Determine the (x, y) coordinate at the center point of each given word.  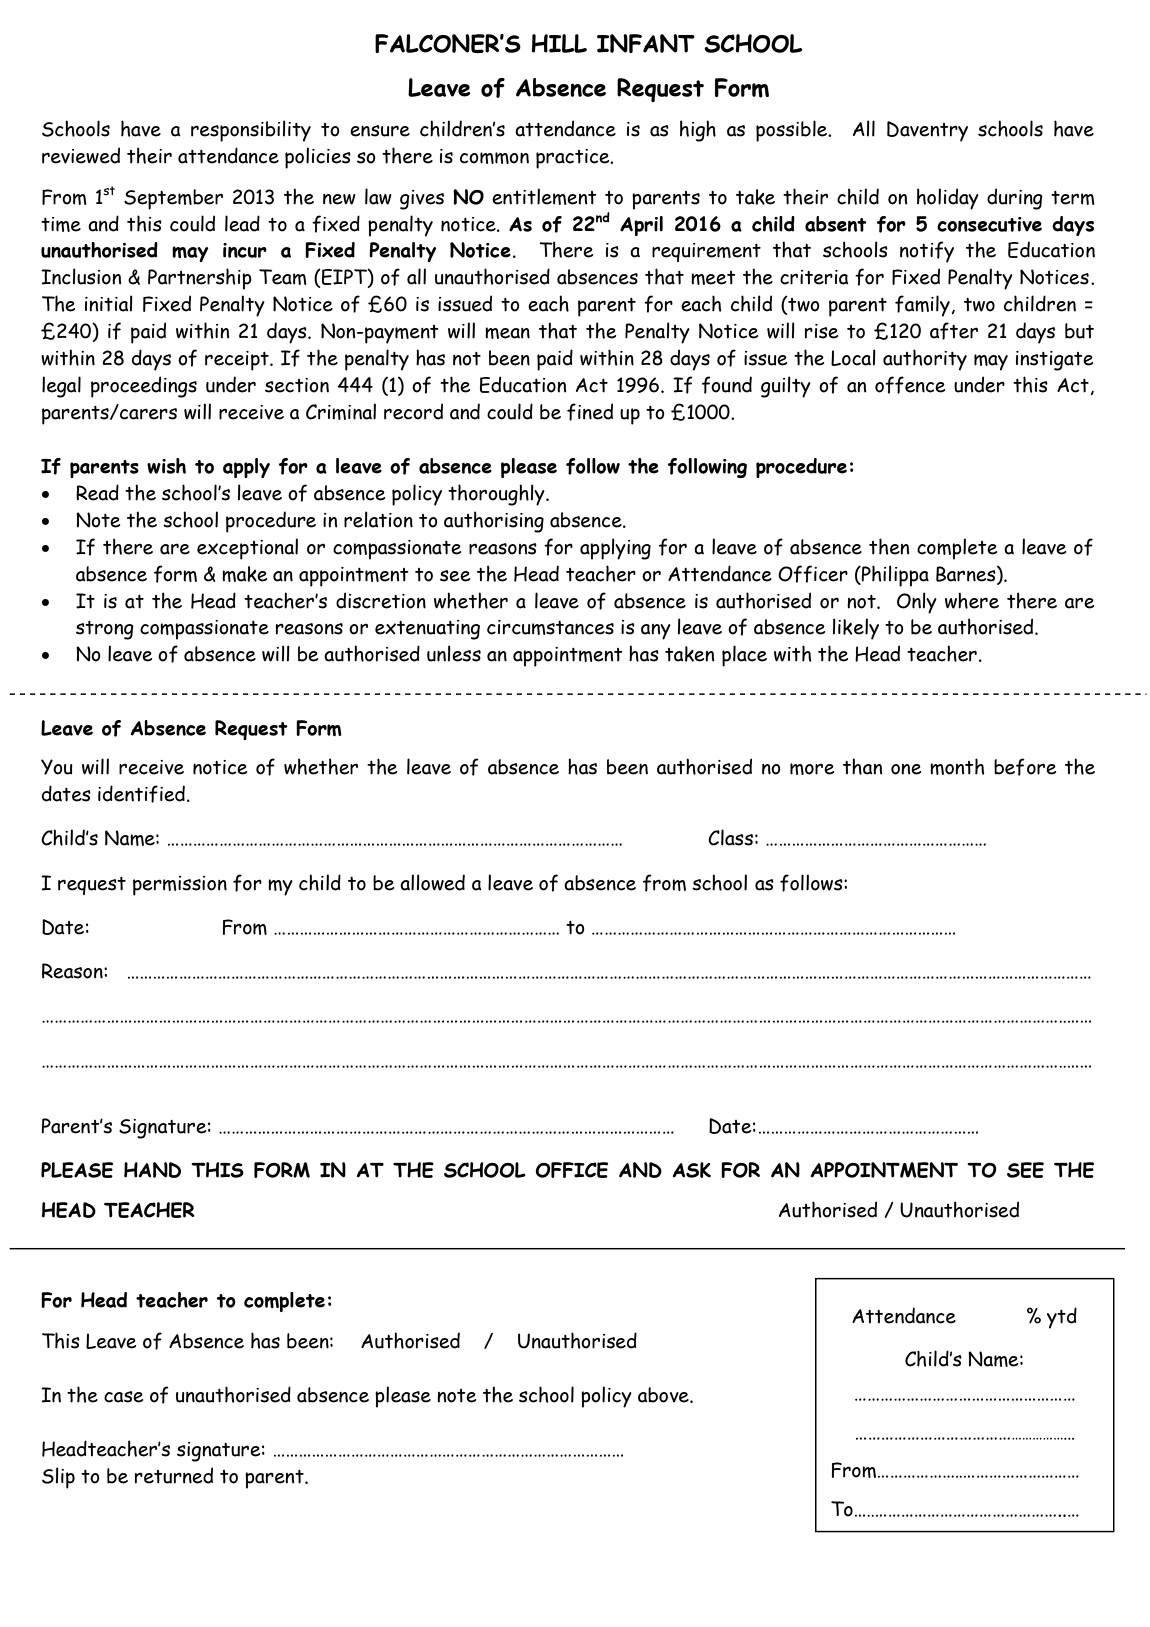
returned (174, 1475)
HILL (559, 43)
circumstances (550, 627)
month (957, 766)
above (664, 1395)
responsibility (251, 131)
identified (141, 794)
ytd (1062, 1318)
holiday (948, 199)
